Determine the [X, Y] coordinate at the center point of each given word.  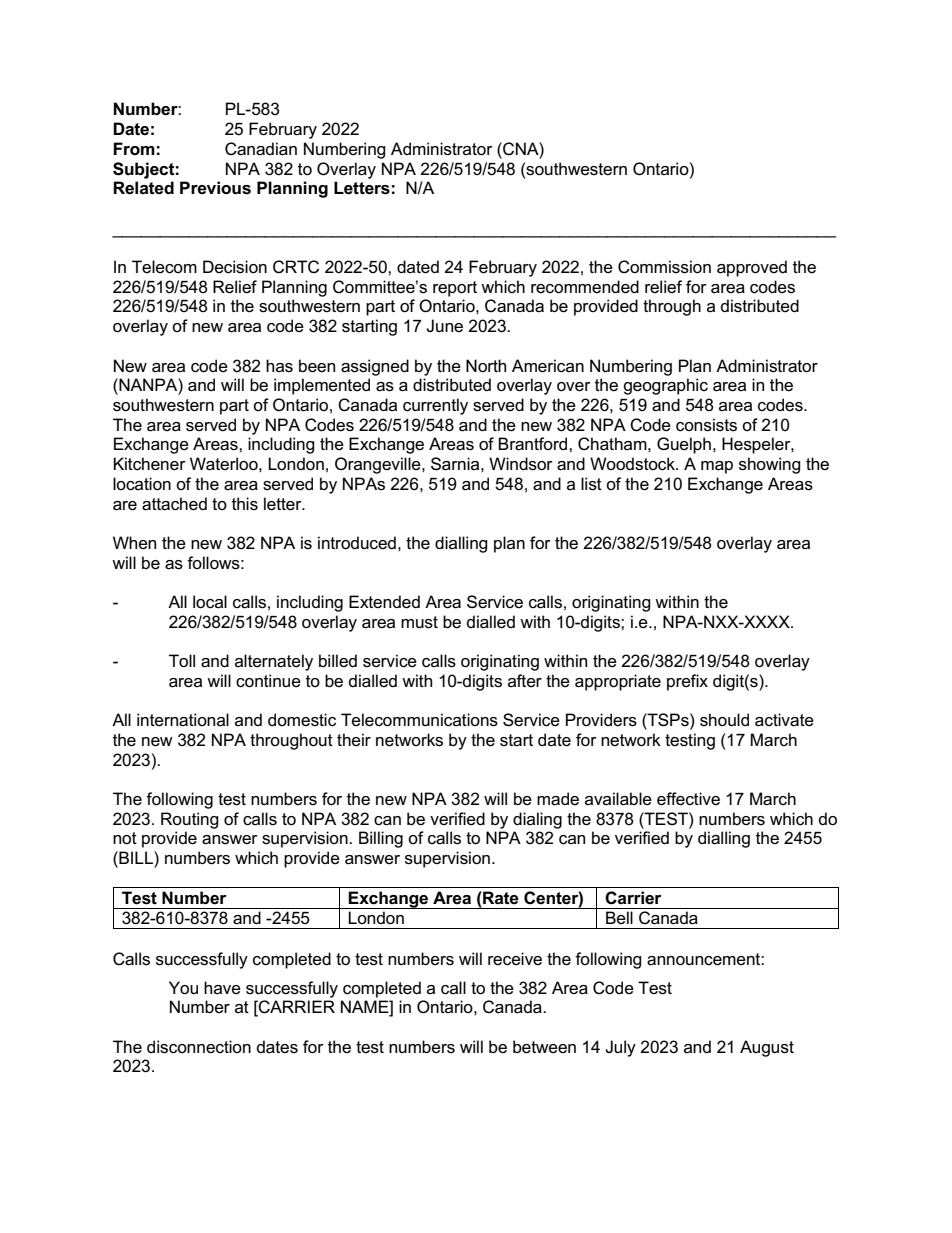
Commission [664, 267]
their [354, 740]
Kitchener [149, 464]
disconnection [199, 1047]
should [724, 720]
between [544, 1047]
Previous [215, 188]
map [717, 467]
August [767, 1048]
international [183, 720]
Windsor [521, 464]
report [455, 289]
